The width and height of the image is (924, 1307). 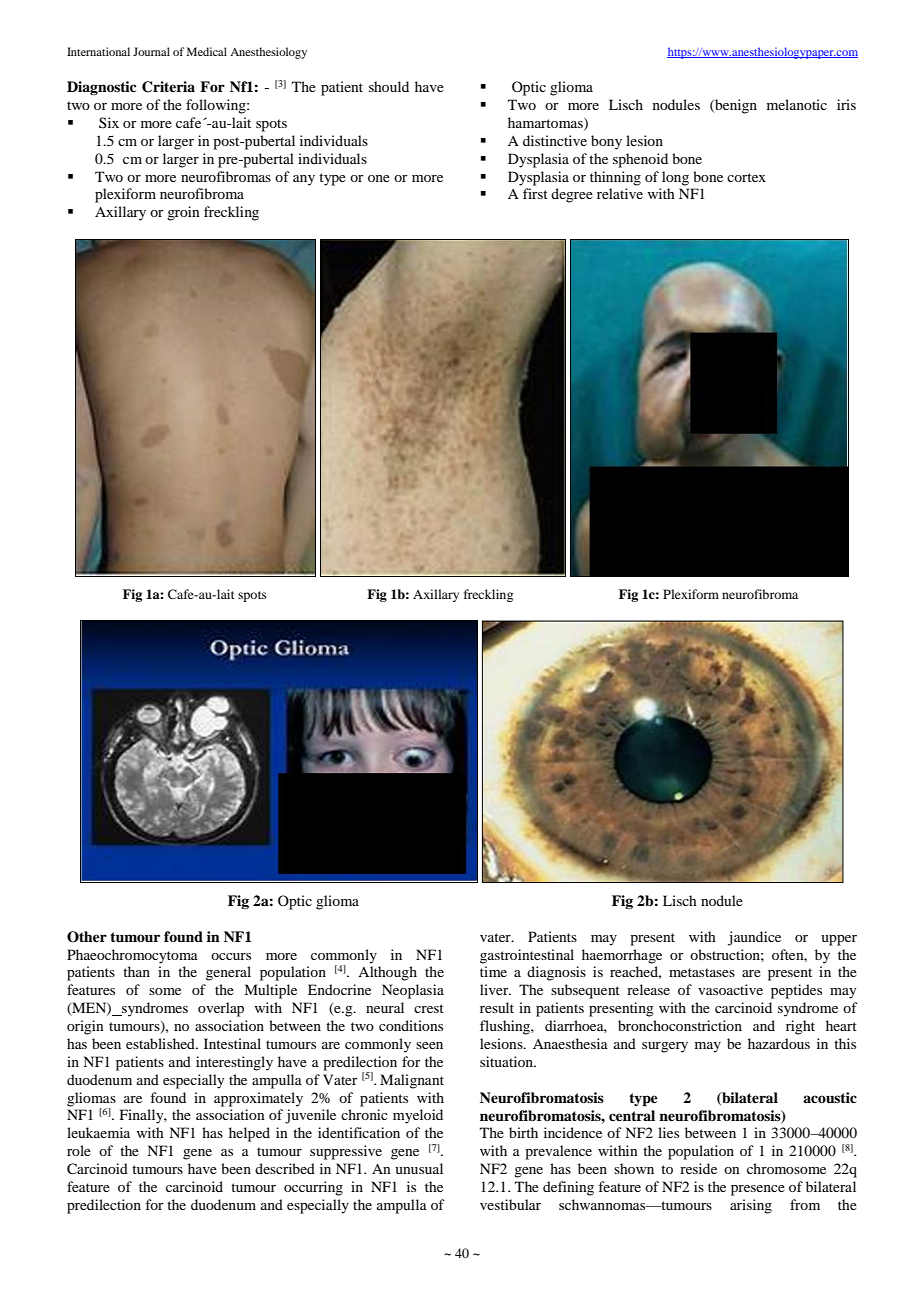 I want to click on groin, so click(x=183, y=213).
